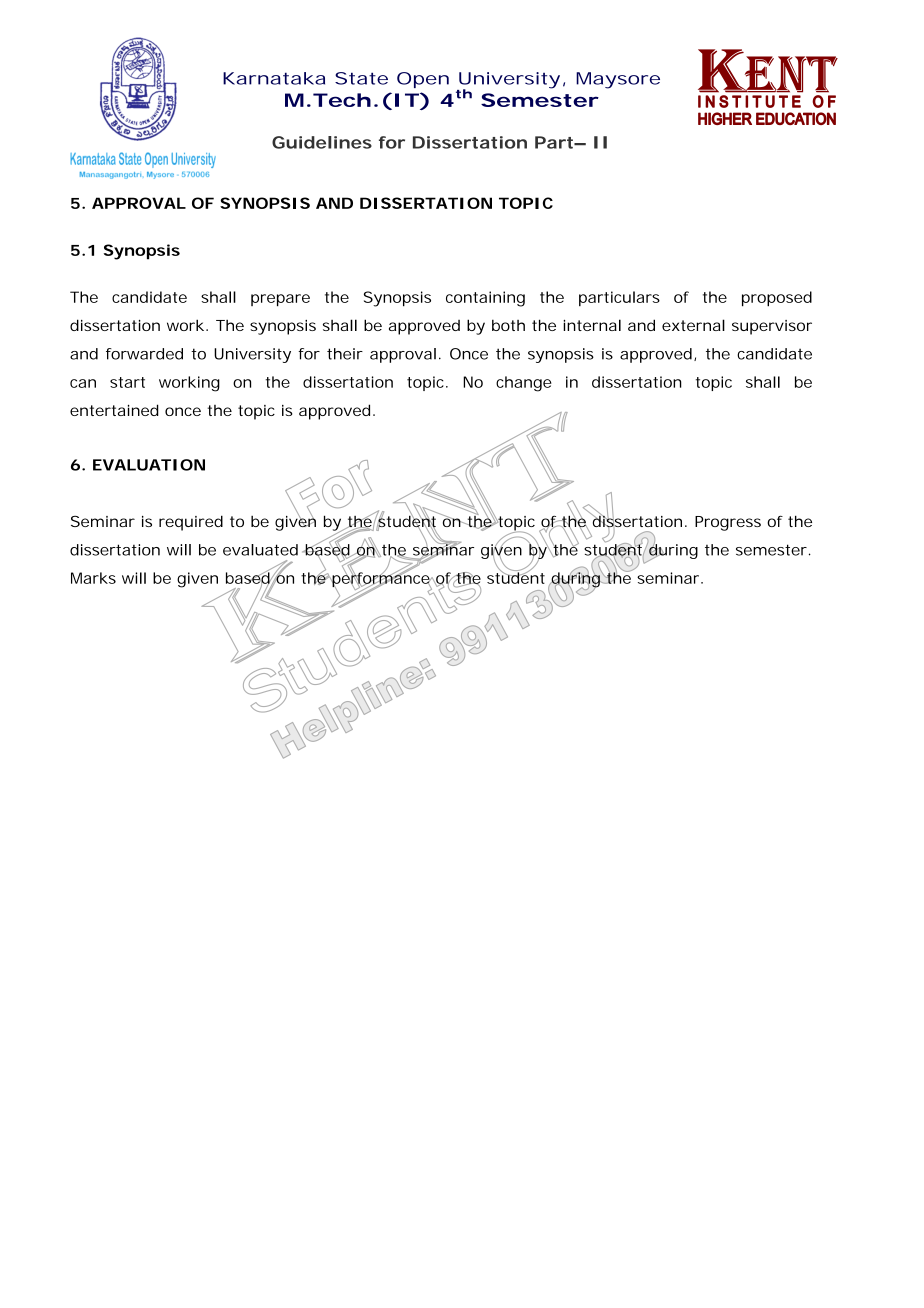  What do you see at coordinates (260, 550) in the page?
I see `evaluated` at bounding box center [260, 550].
